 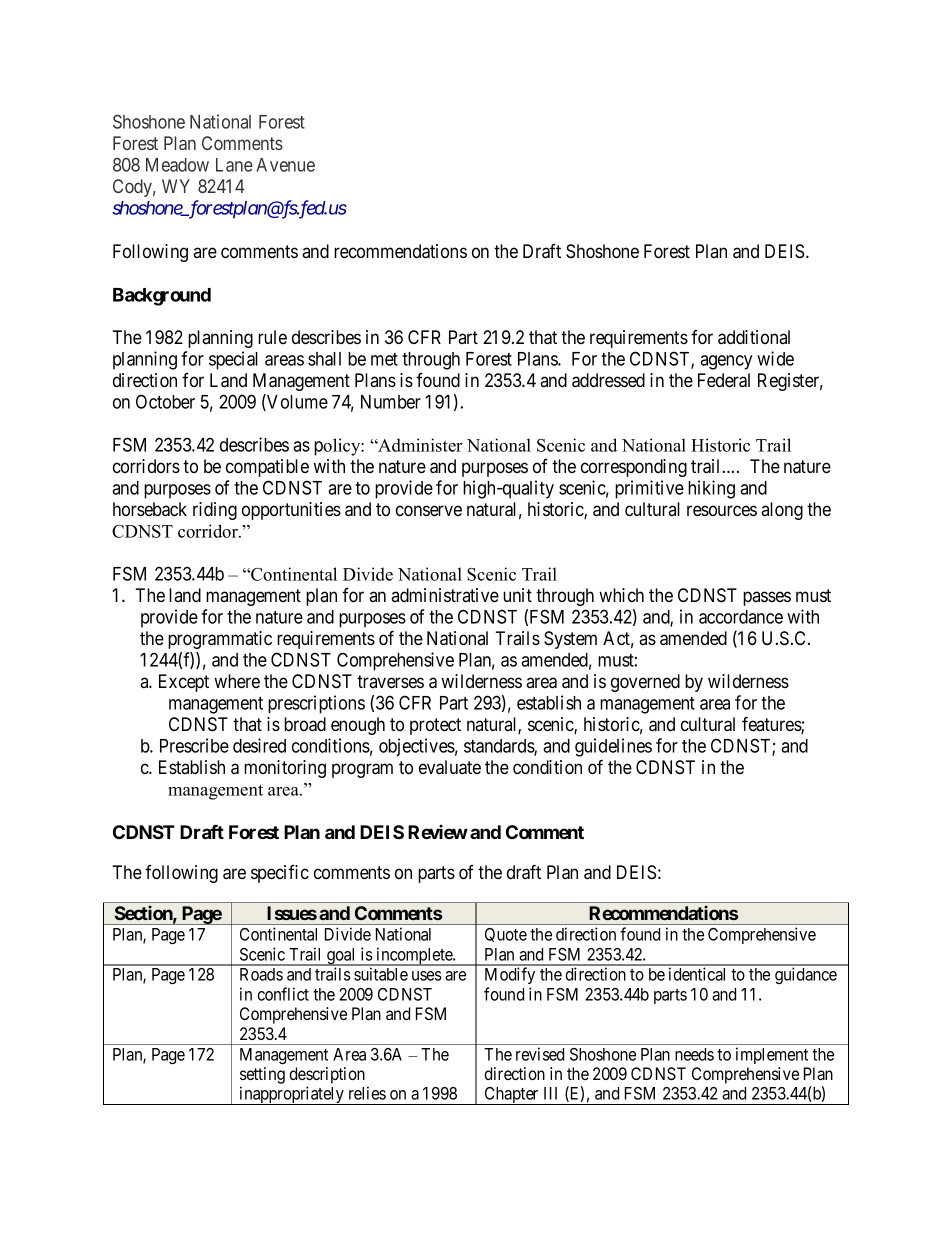 I want to click on Lane, so click(x=234, y=165).
